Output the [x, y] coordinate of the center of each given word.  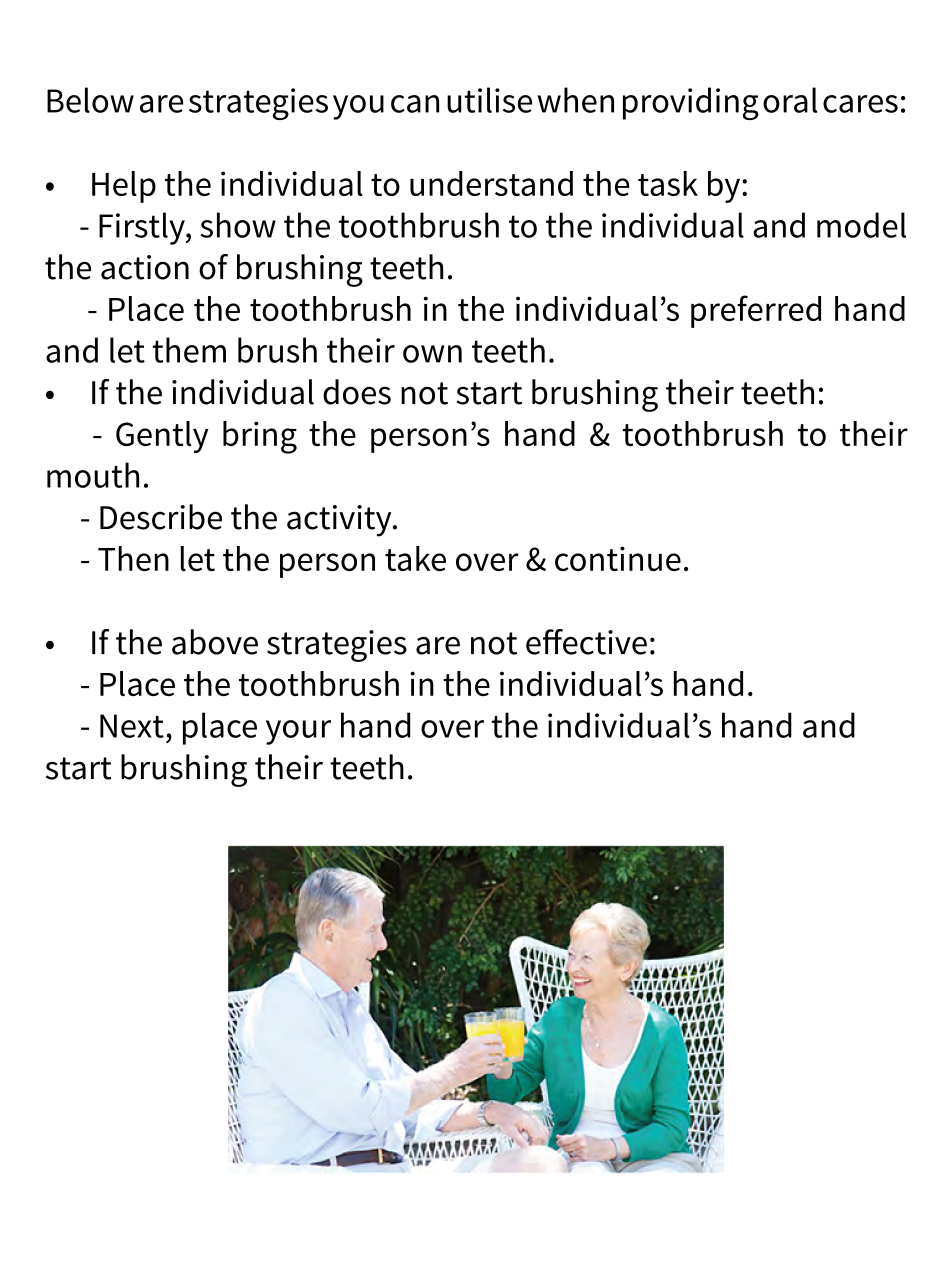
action [145, 267]
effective [586, 642]
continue [618, 558]
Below [90, 100]
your [298, 732]
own [432, 354]
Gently [162, 437]
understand [491, 183]
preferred [756, 311]
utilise [489, 100]
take [415, 558]
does [357, 392]
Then [133, 558]
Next [132, 726]
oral [790, 100]
